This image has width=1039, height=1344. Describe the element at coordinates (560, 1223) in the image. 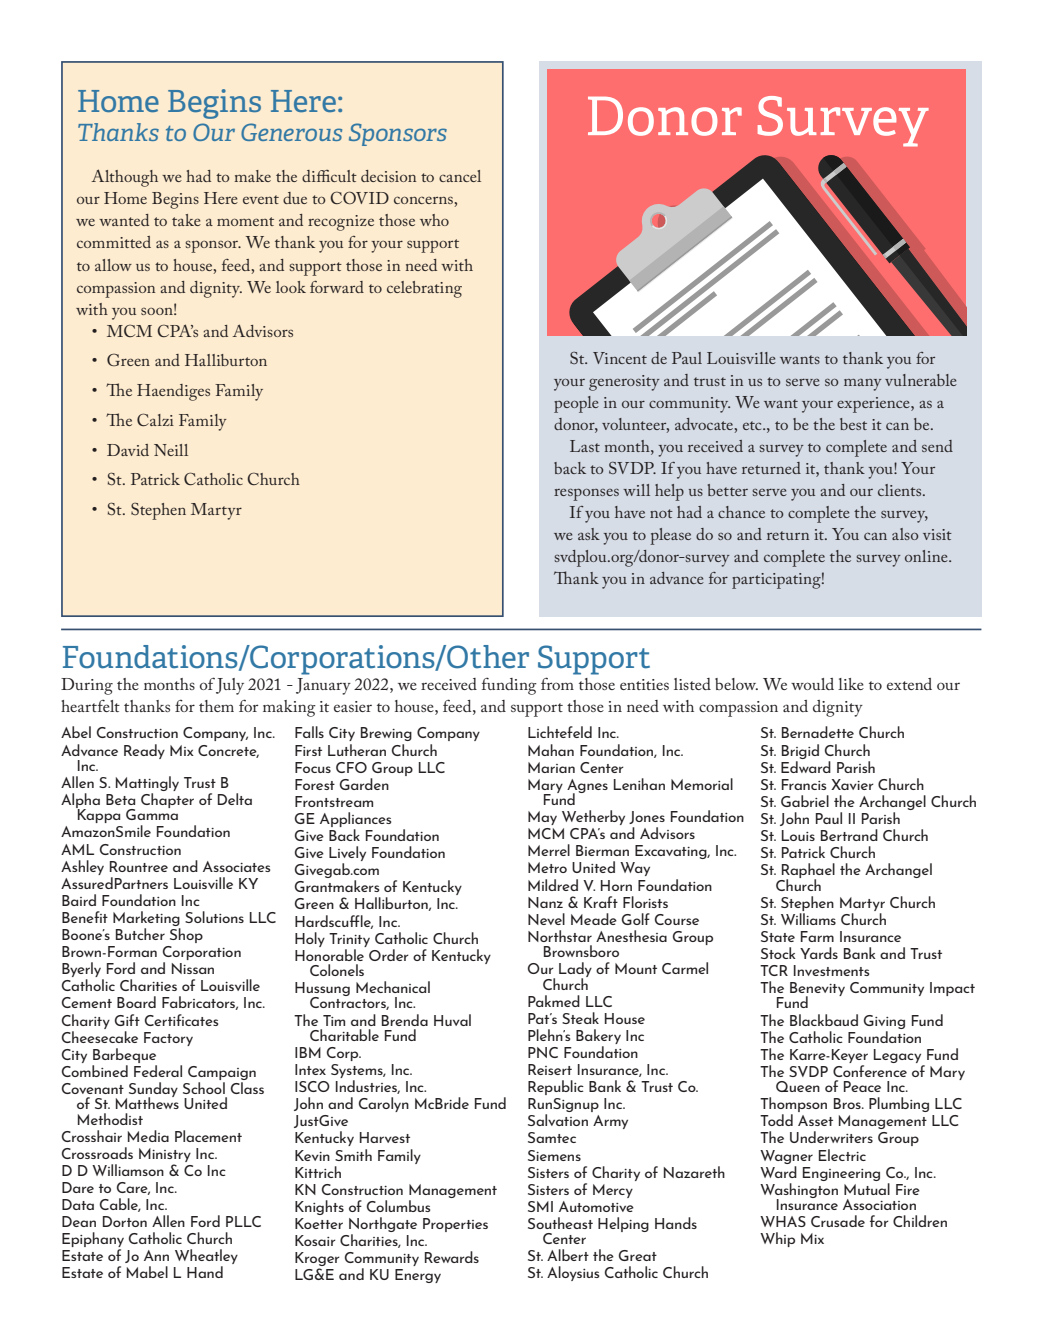

I see `Southeast` at that location.
